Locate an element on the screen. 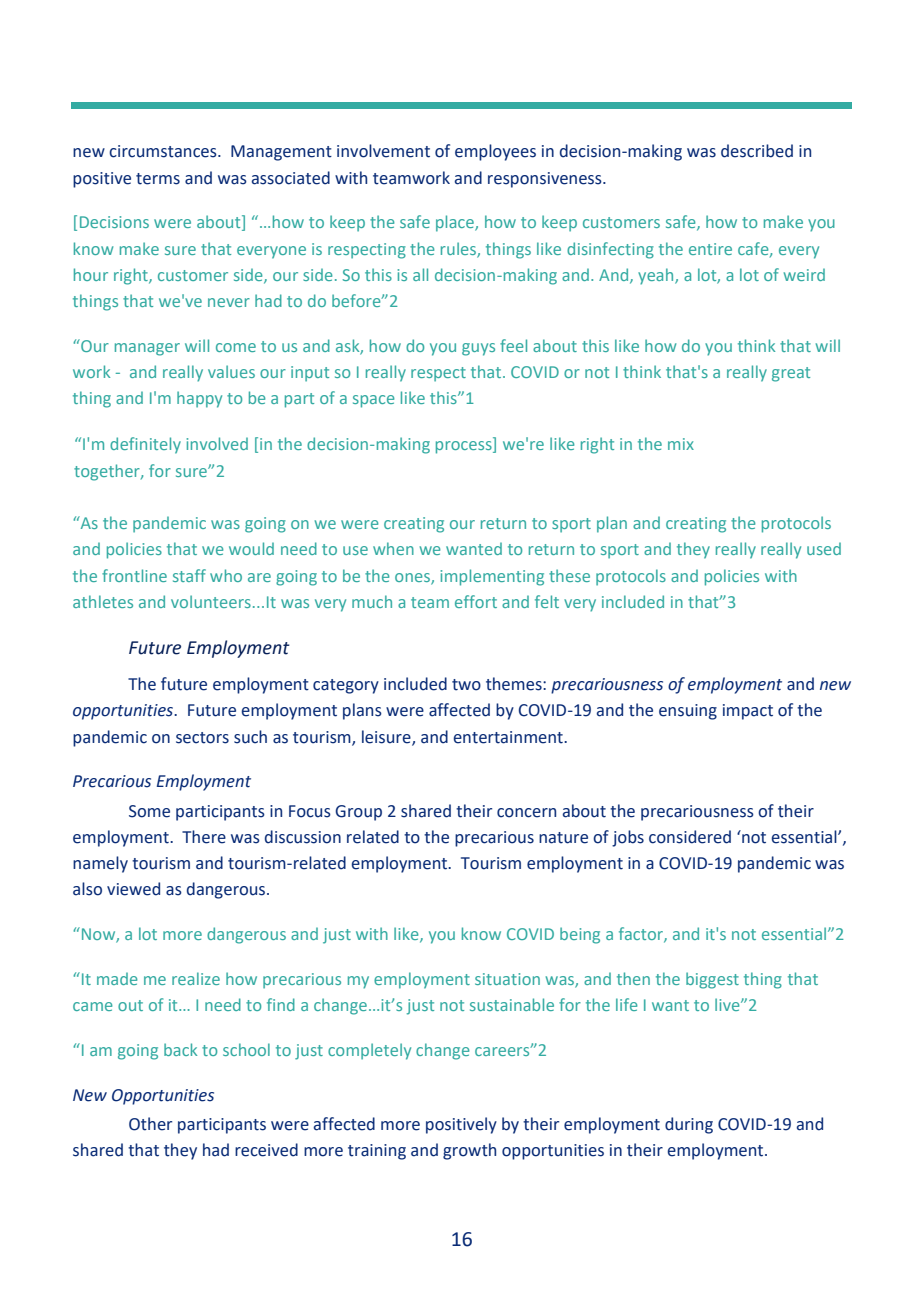 The width and height of the screenshot is (924, 1308). happy is located at coordinates (199, 399).
